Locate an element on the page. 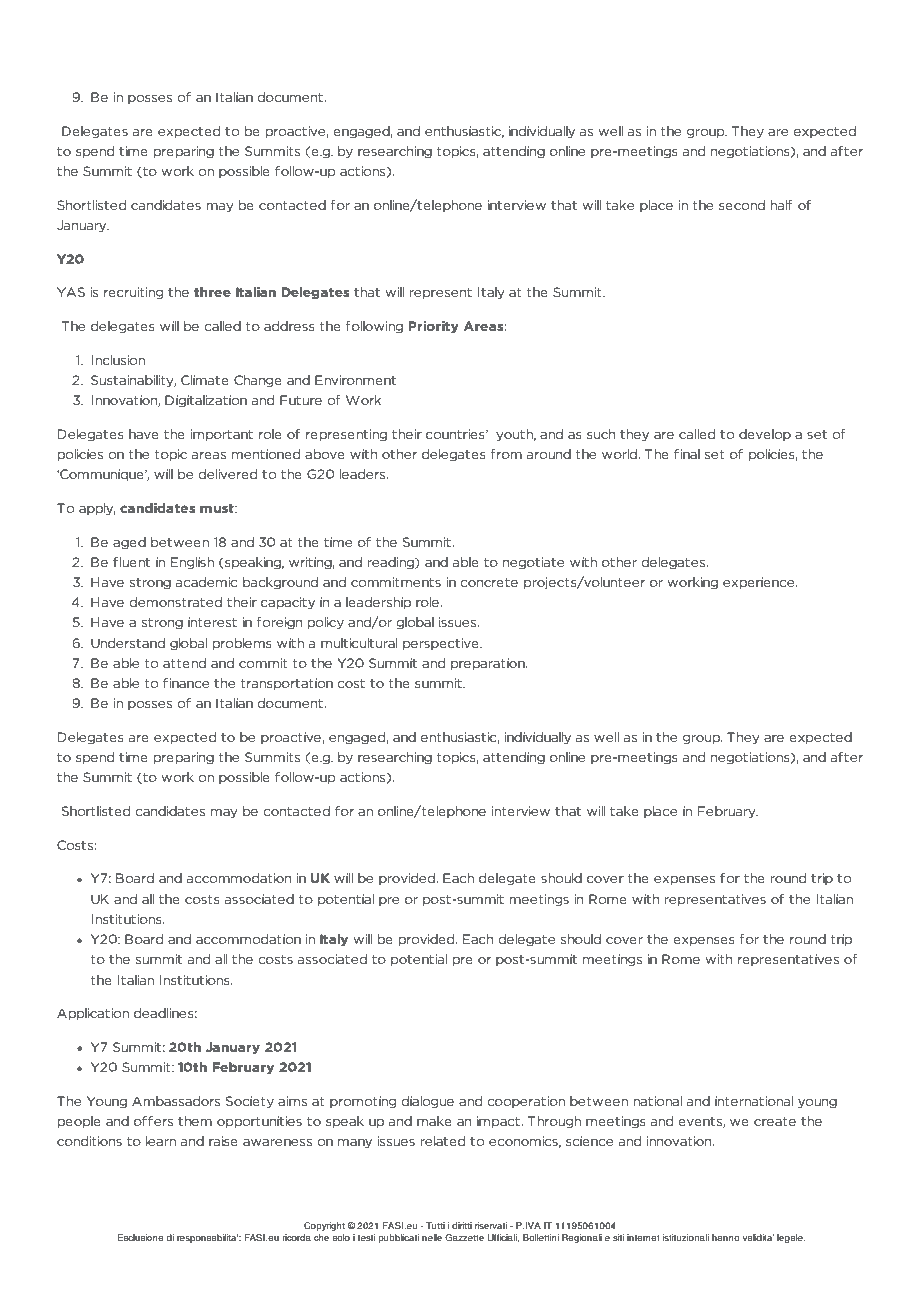 The image size is (924, 1308). Tutti is located at coordinates (435, 1225).
